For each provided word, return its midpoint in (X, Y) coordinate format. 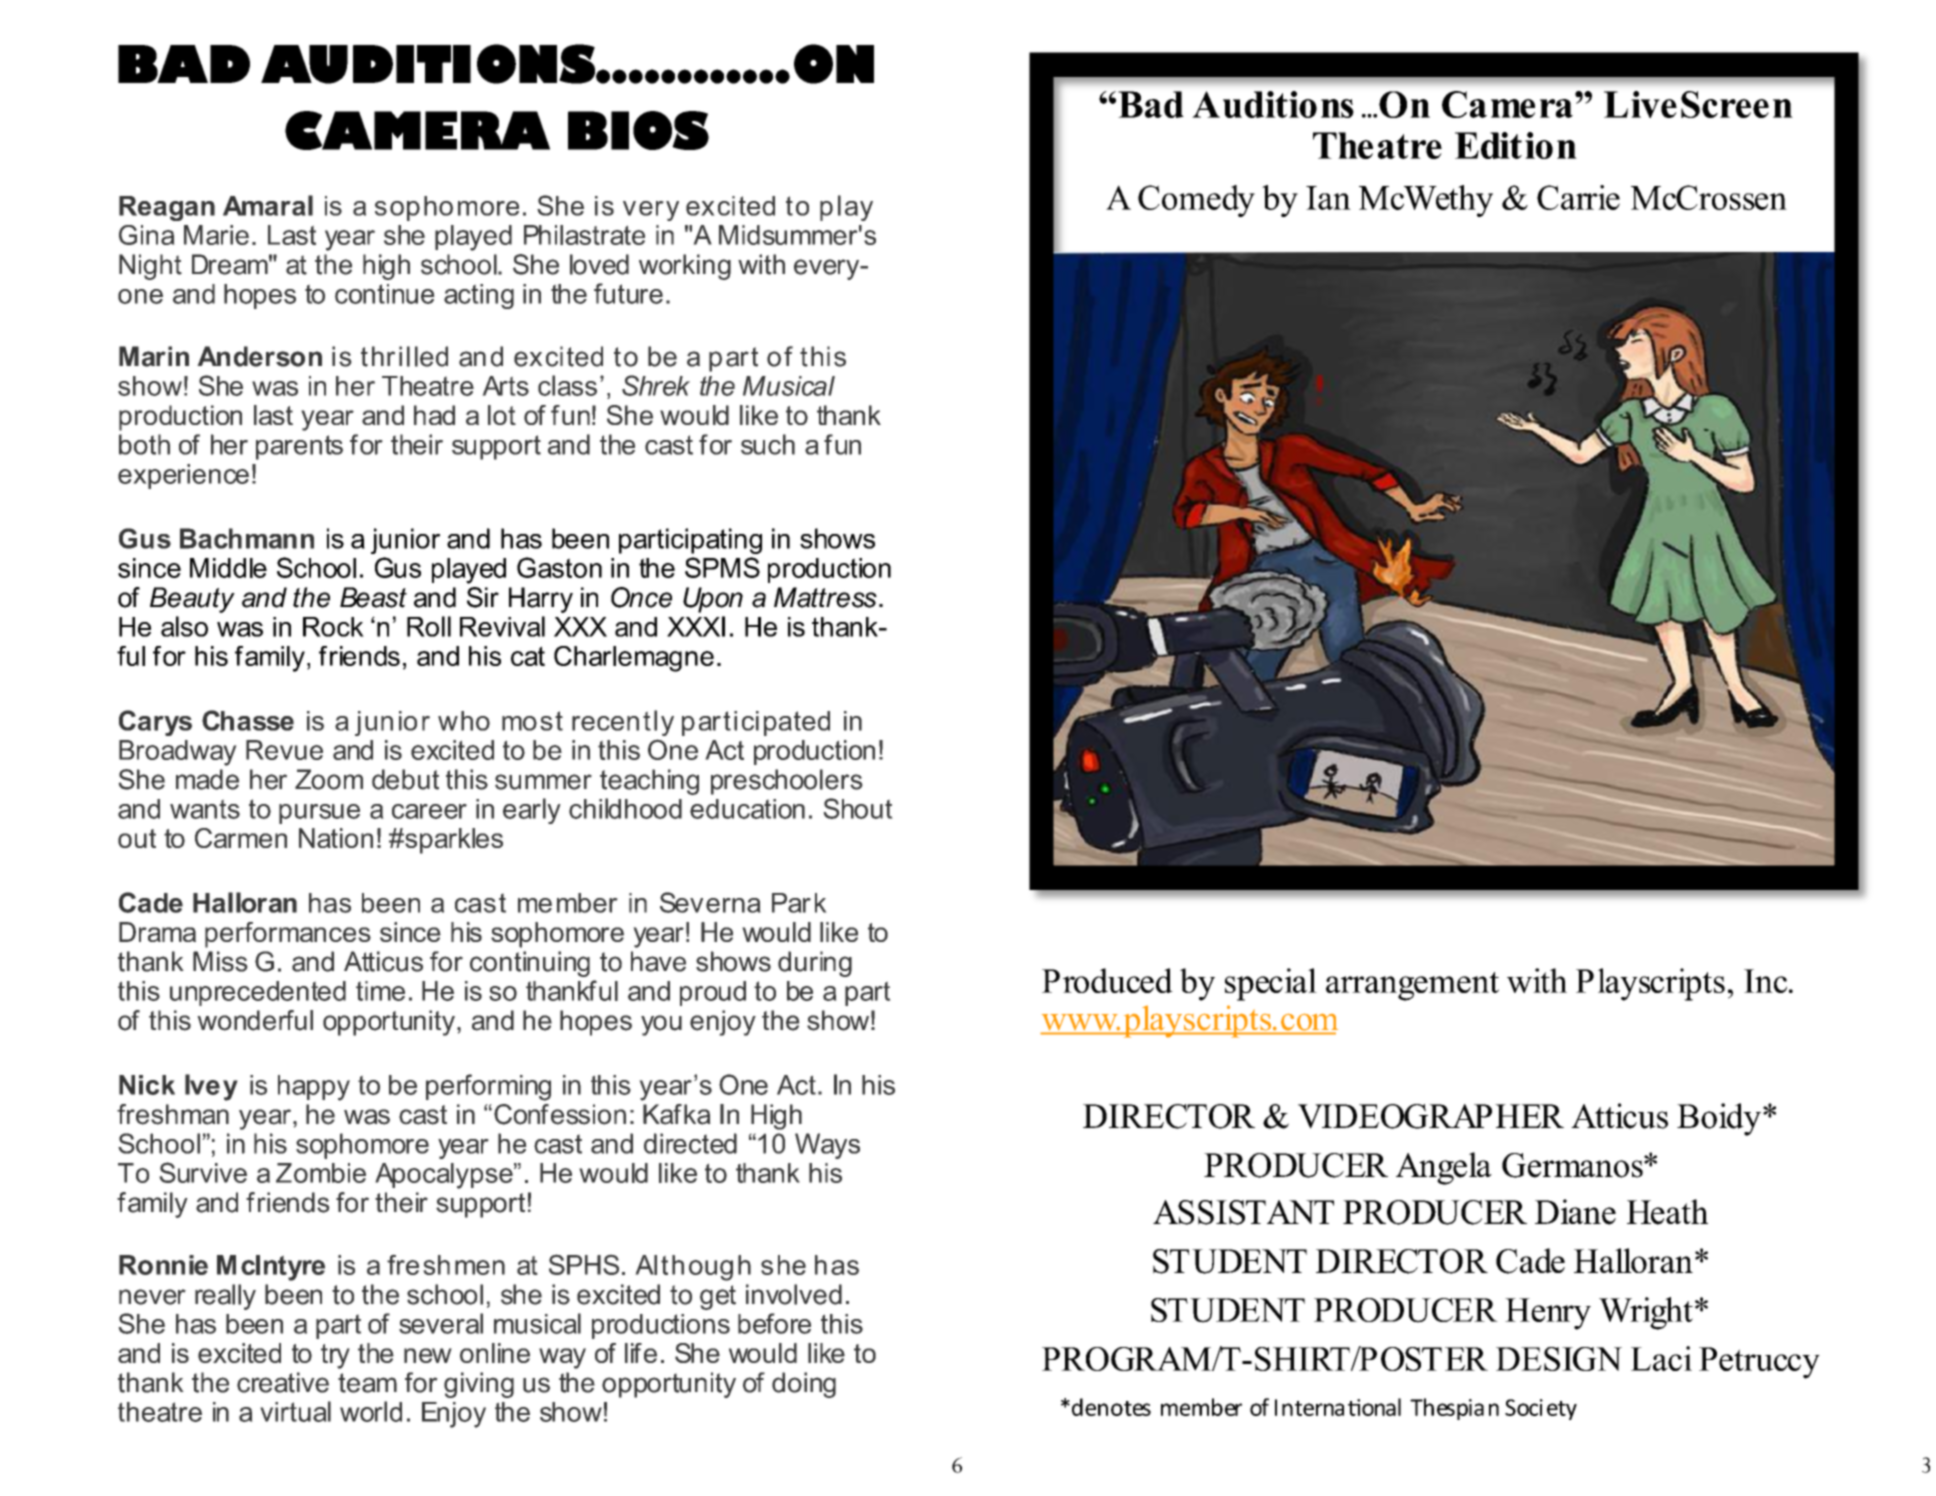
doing (804, 1385)
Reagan (167, 208)
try (335, 1356)
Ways (827, 1146)
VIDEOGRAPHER (1431, 1116)
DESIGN (1559, 1359)
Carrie (1578, 197)
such (768, 444)
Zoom (329, 779)
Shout (858, 808)
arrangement (1412, 986)
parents (299, 447)
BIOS (638, 130)
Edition (1516, 145)
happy (314, 1088)
